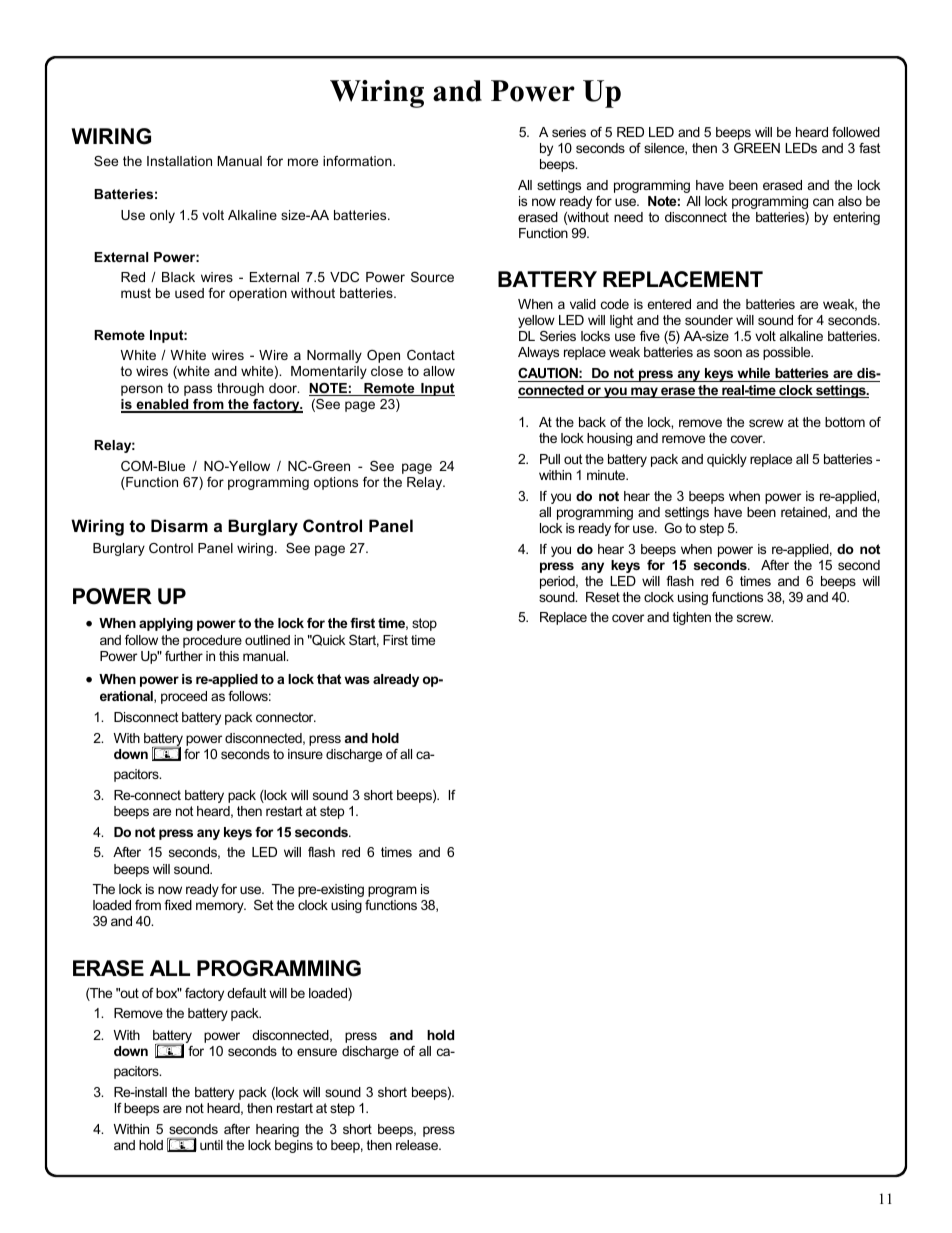  What do you see at coordinates (229, 656) in the screenshot?
I see `this` at bounding box center [229, 656].
